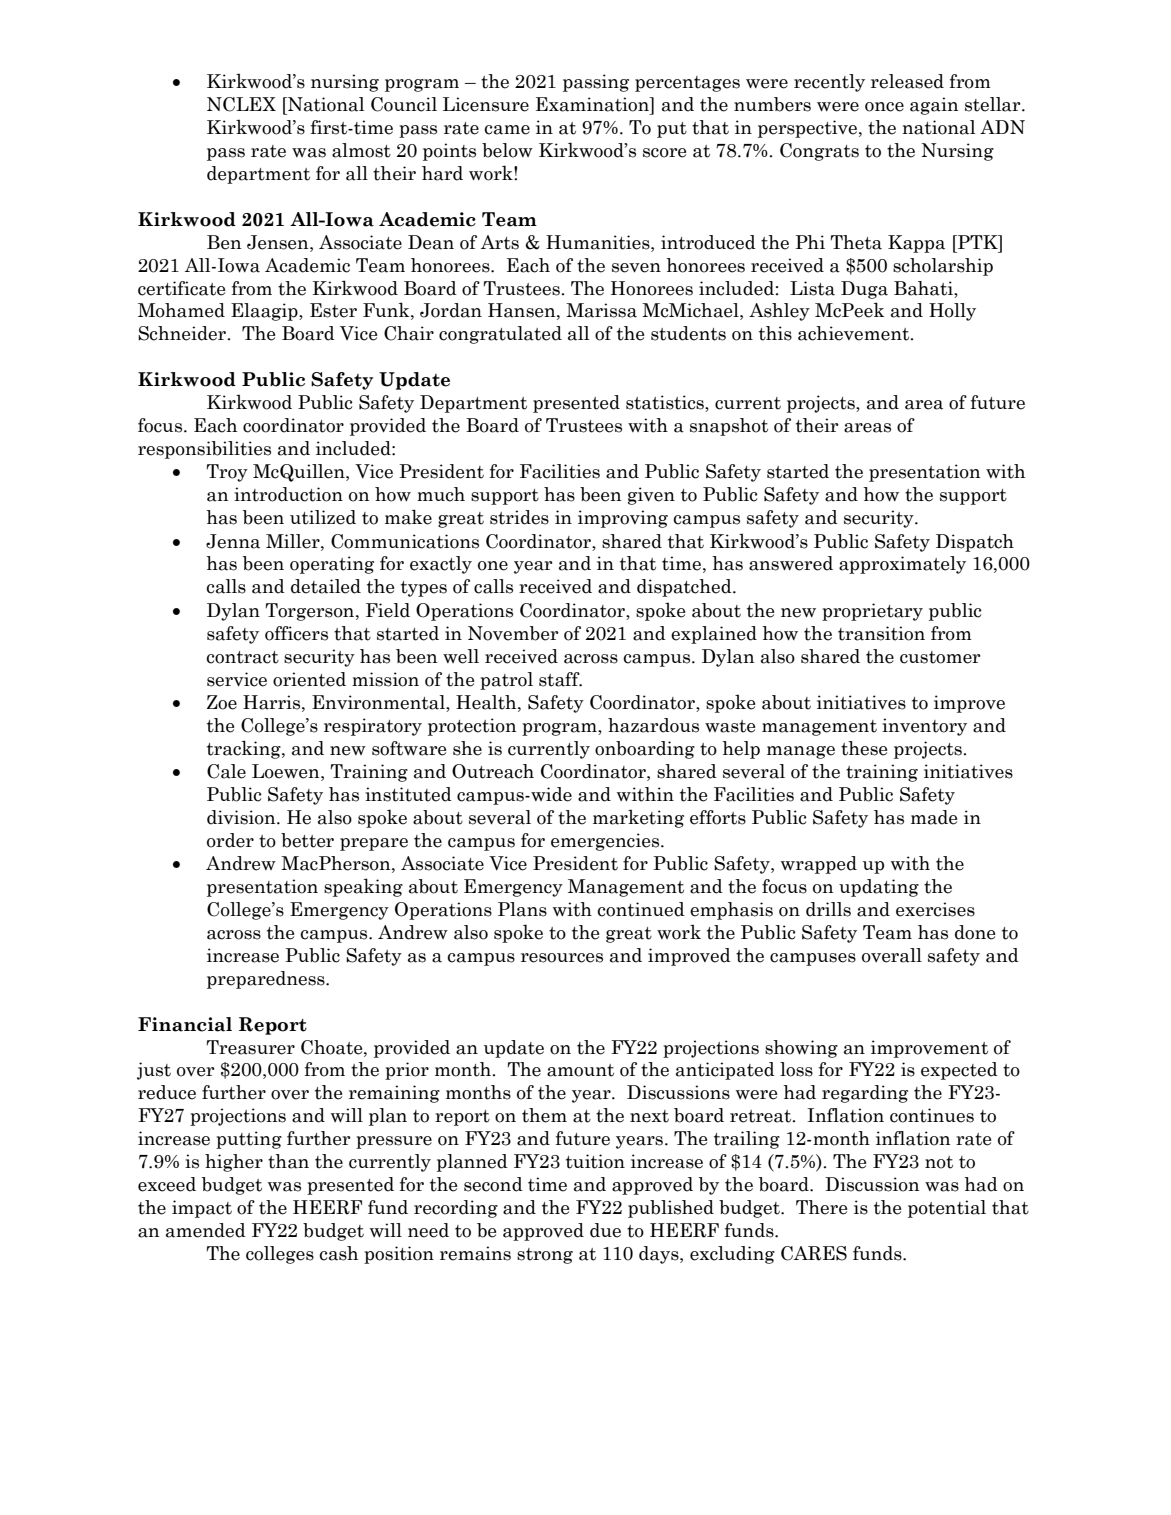 This image has height=1515, width=1171. I want to click on improving, so click(623, 519).
